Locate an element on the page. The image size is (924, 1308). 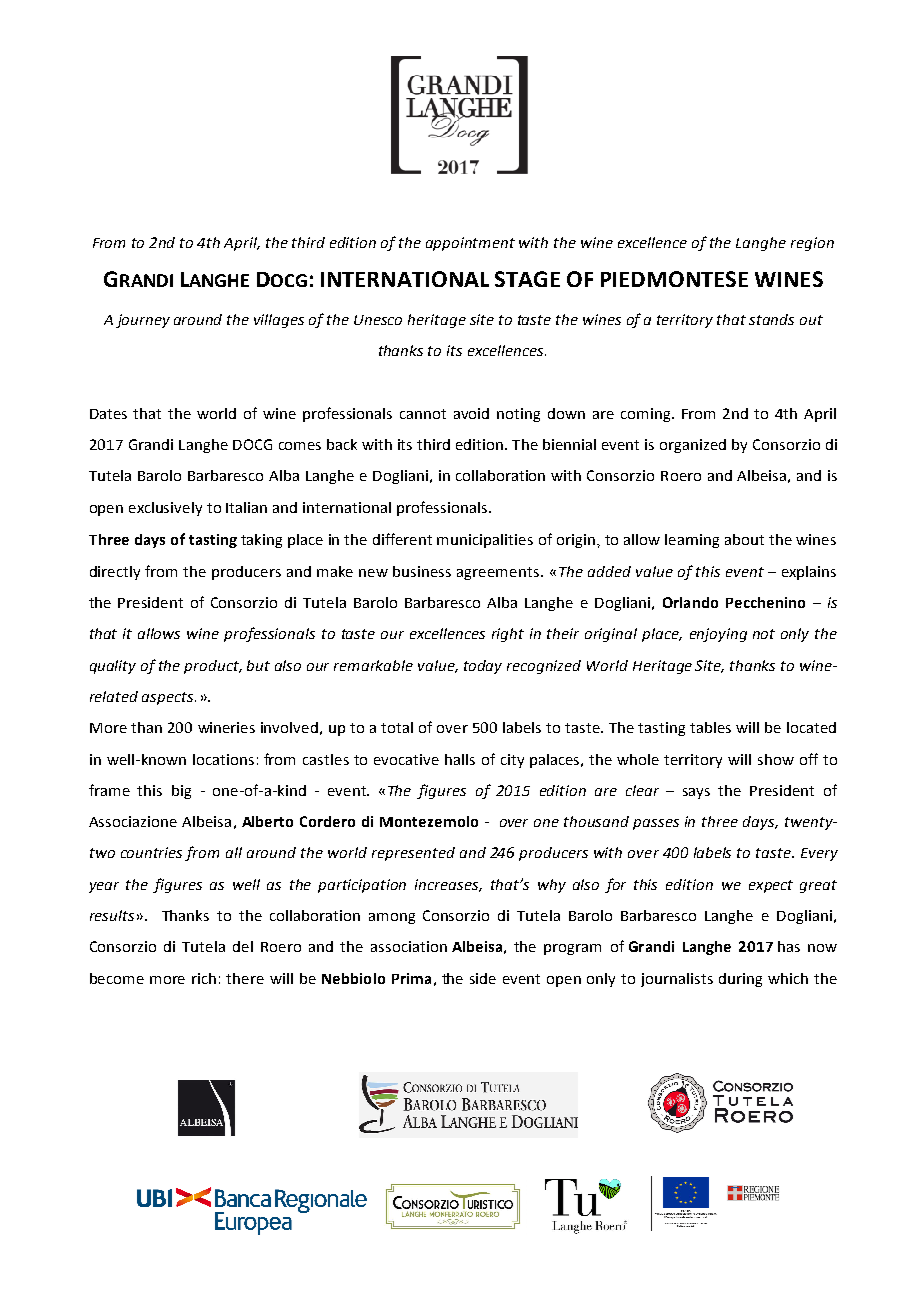
rich is located at coordinates (204, 978).
